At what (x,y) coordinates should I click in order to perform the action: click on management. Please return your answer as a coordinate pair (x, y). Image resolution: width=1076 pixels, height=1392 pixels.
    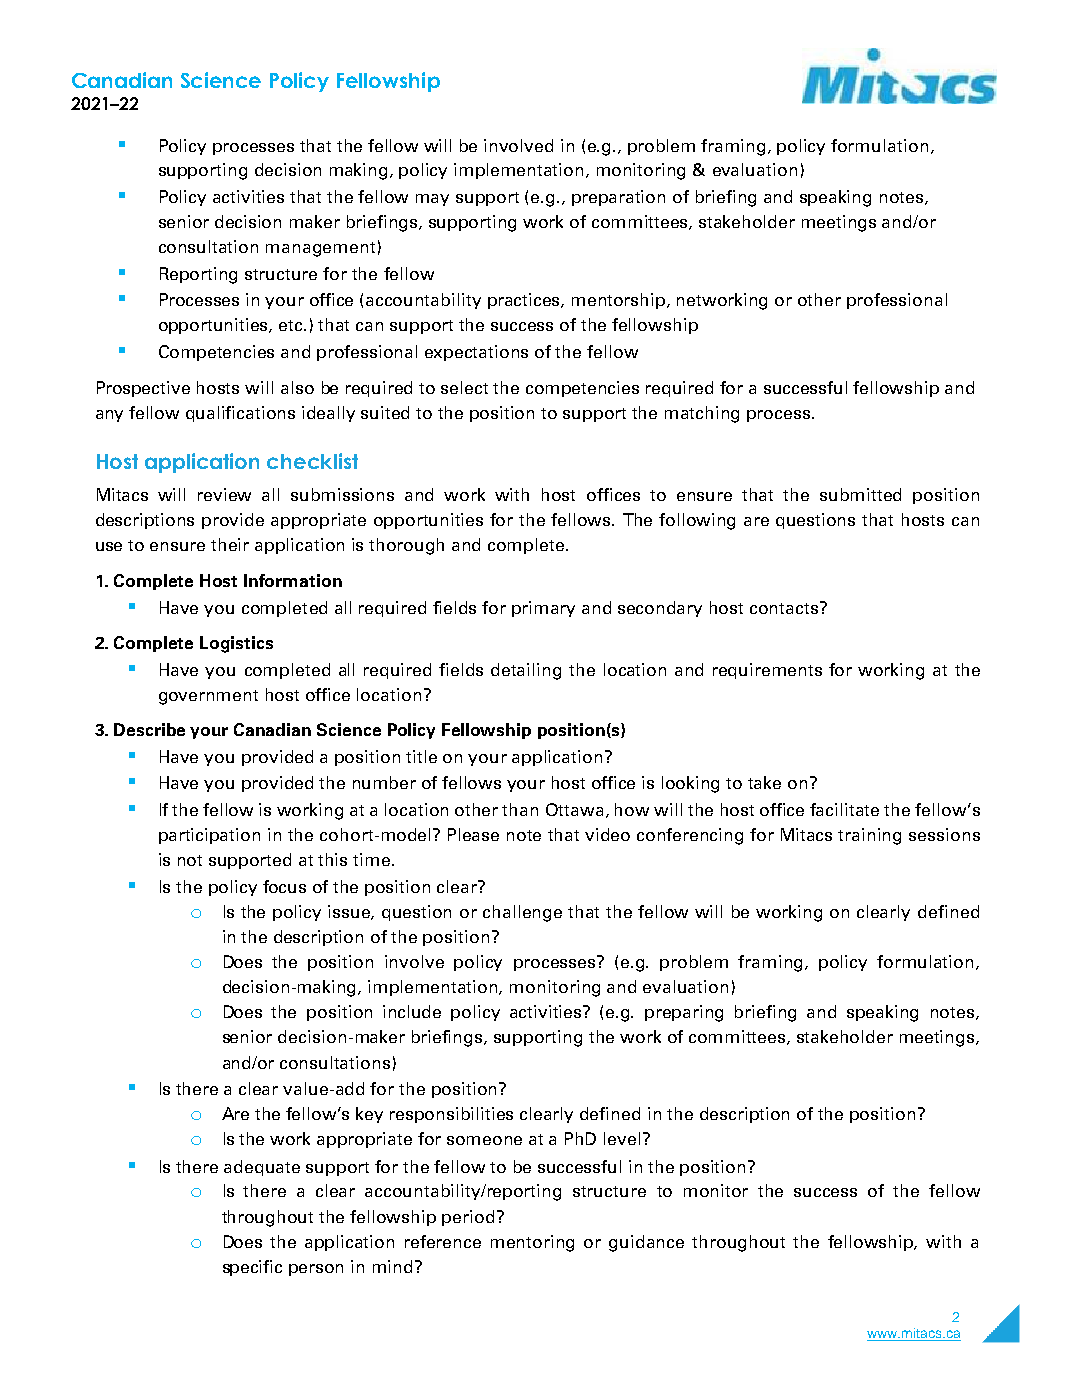
    Looking at the image, I should click on (320, 249).
